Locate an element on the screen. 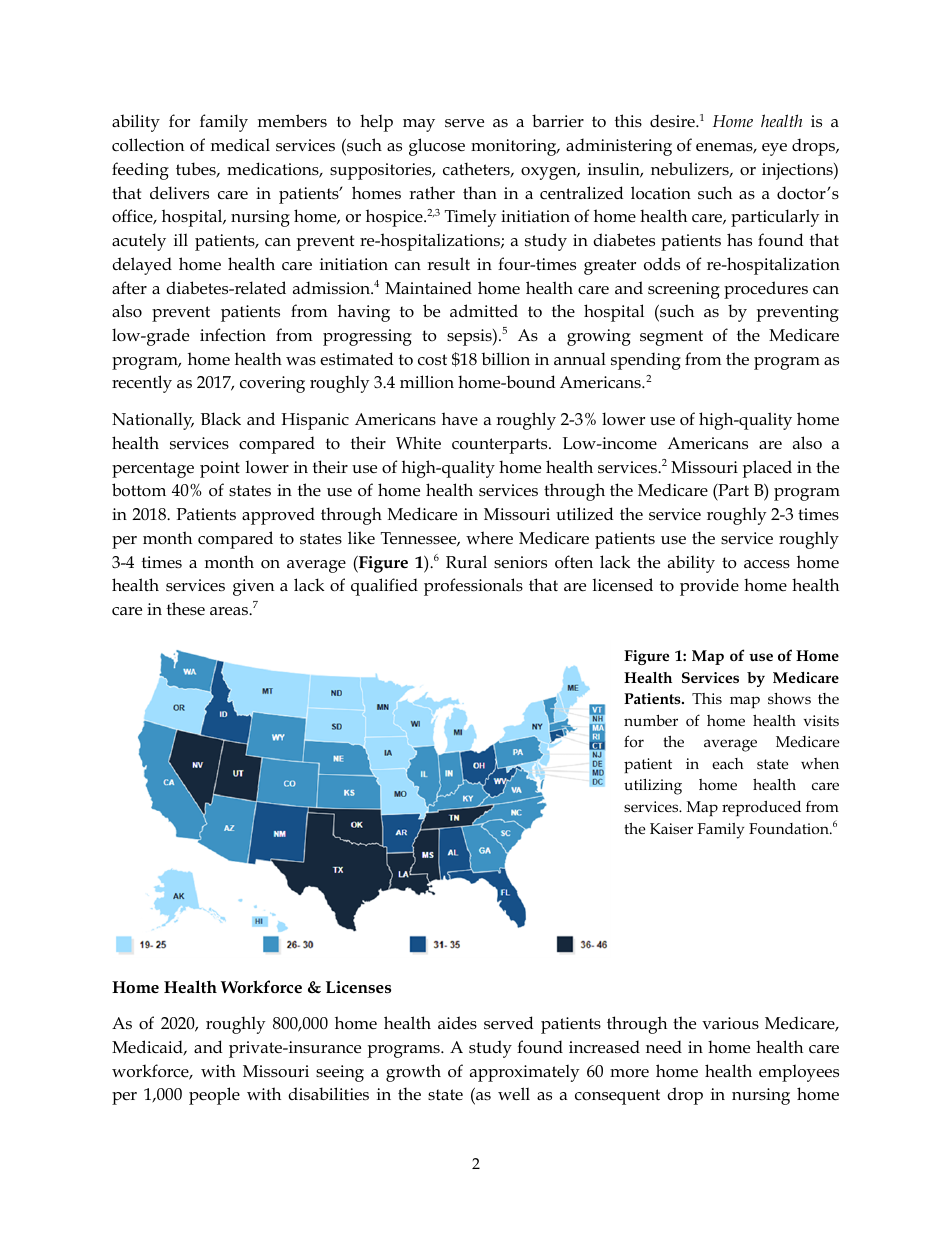  Licenses is located at coordinates (358, 987).
